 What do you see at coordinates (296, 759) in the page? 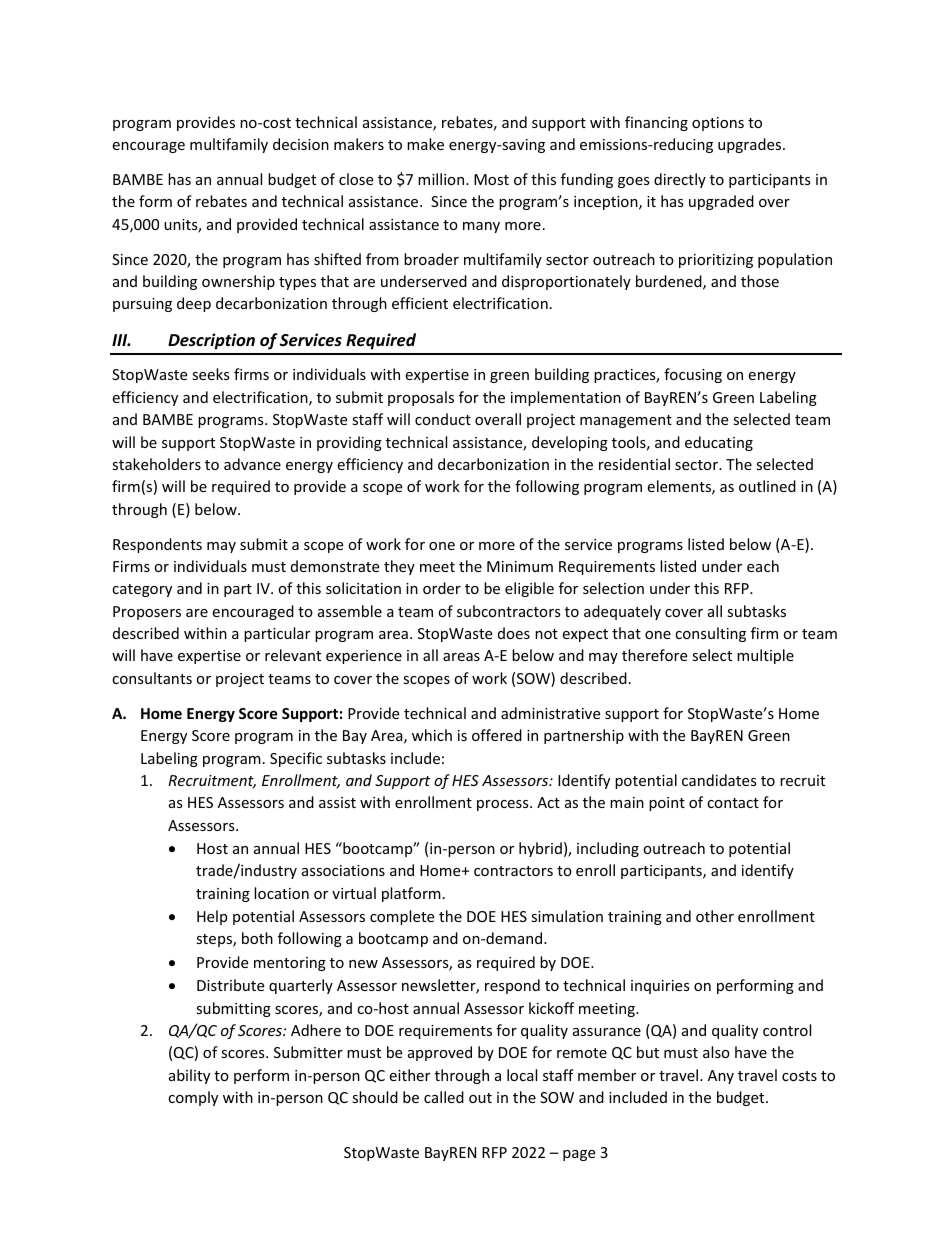
I see `Specific` at bounding box center [296, 759].
